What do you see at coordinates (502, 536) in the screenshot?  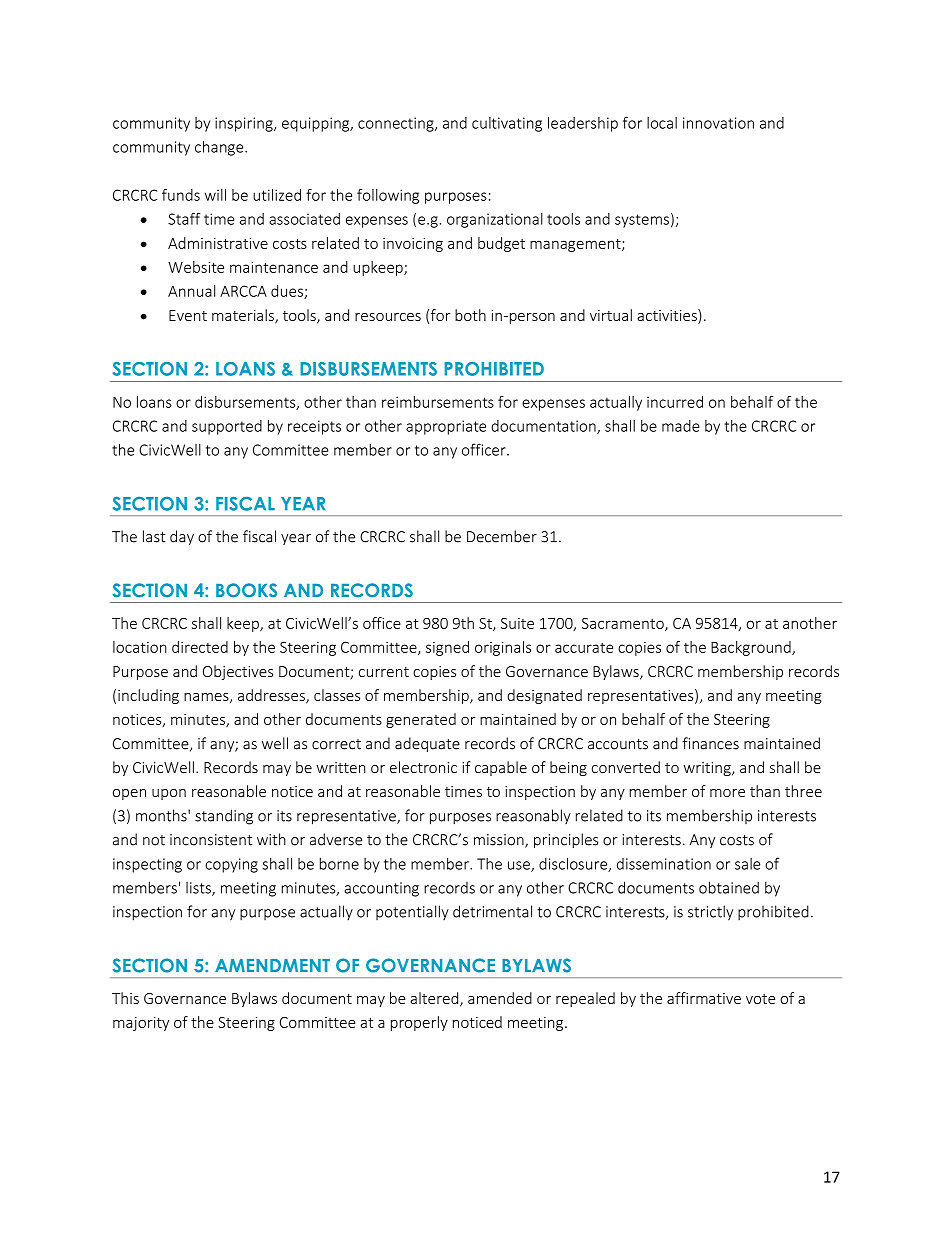 I see `December` at bounding box center [502, 536].
